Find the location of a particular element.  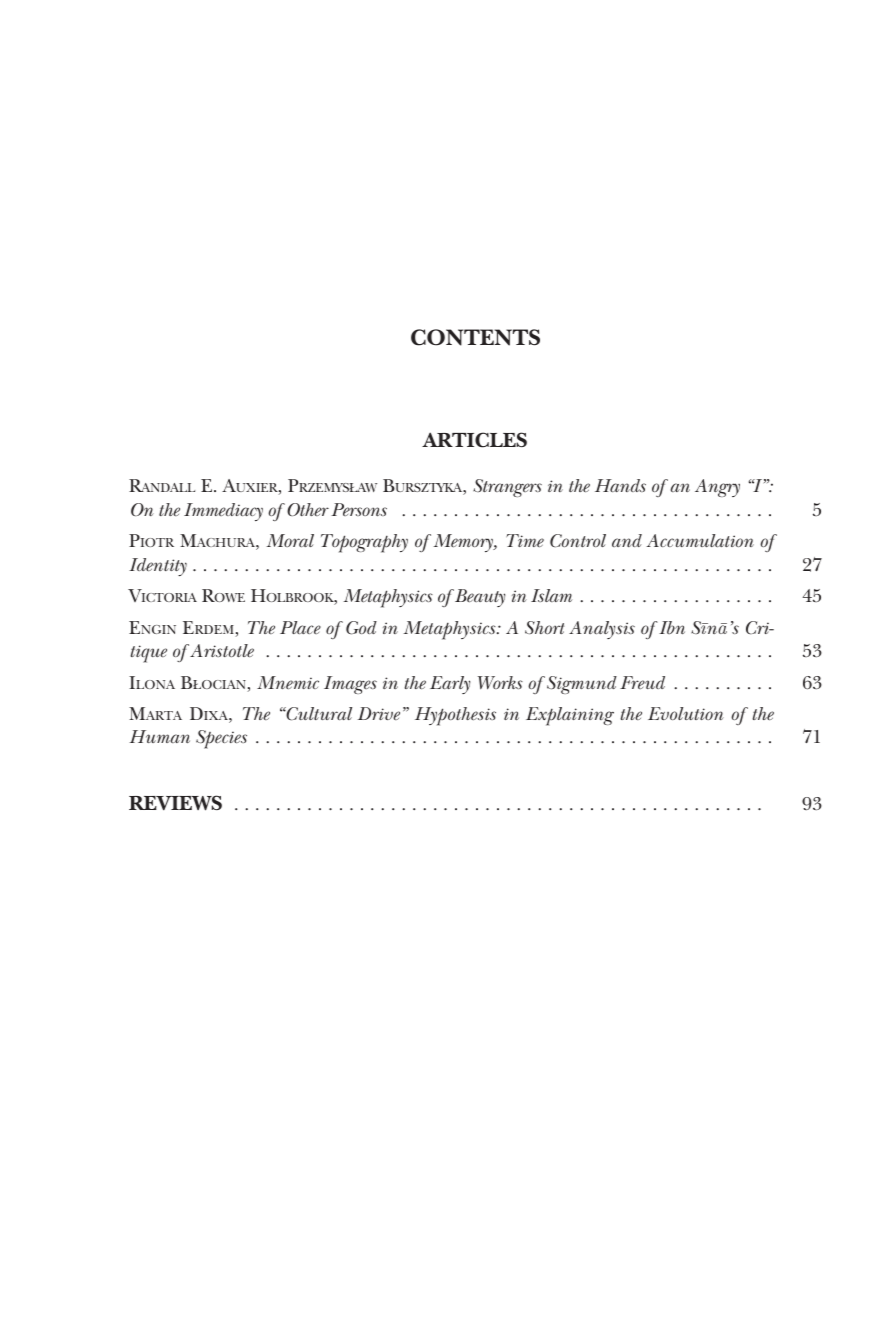

Freud is located at coordinates (642, 682).
